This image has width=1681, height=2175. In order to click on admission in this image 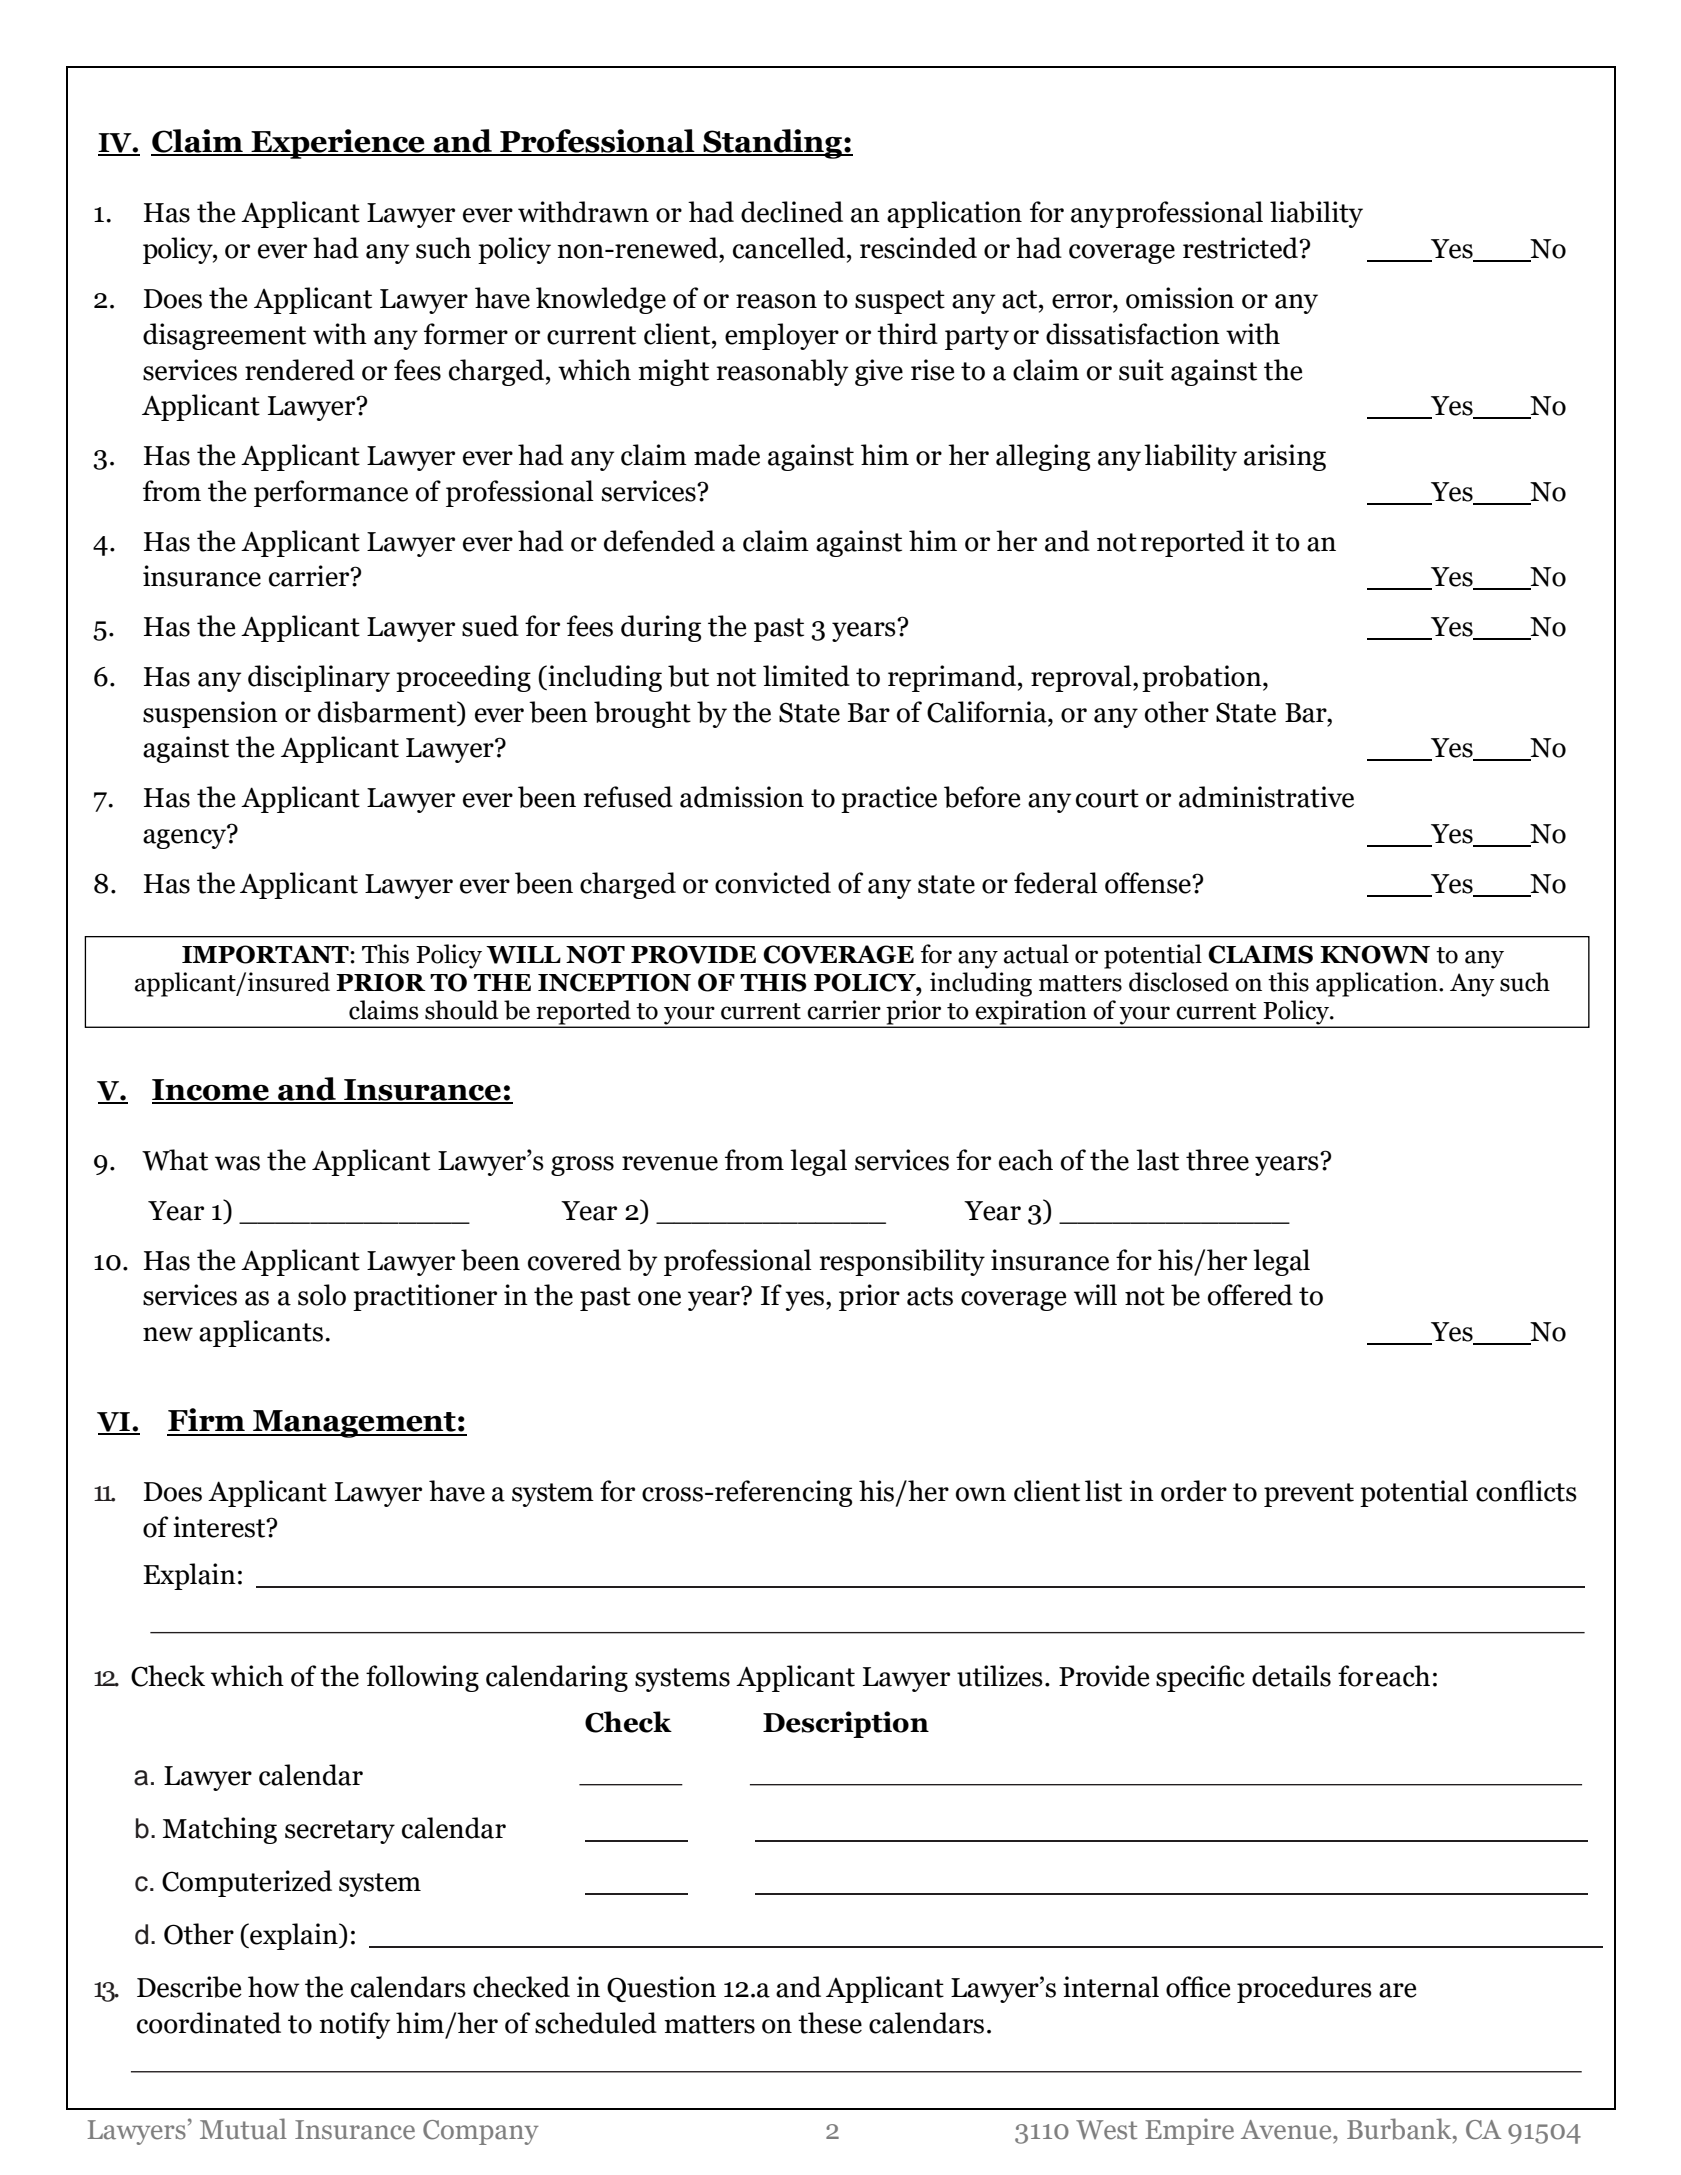, I will do `click(742, 797)`.
